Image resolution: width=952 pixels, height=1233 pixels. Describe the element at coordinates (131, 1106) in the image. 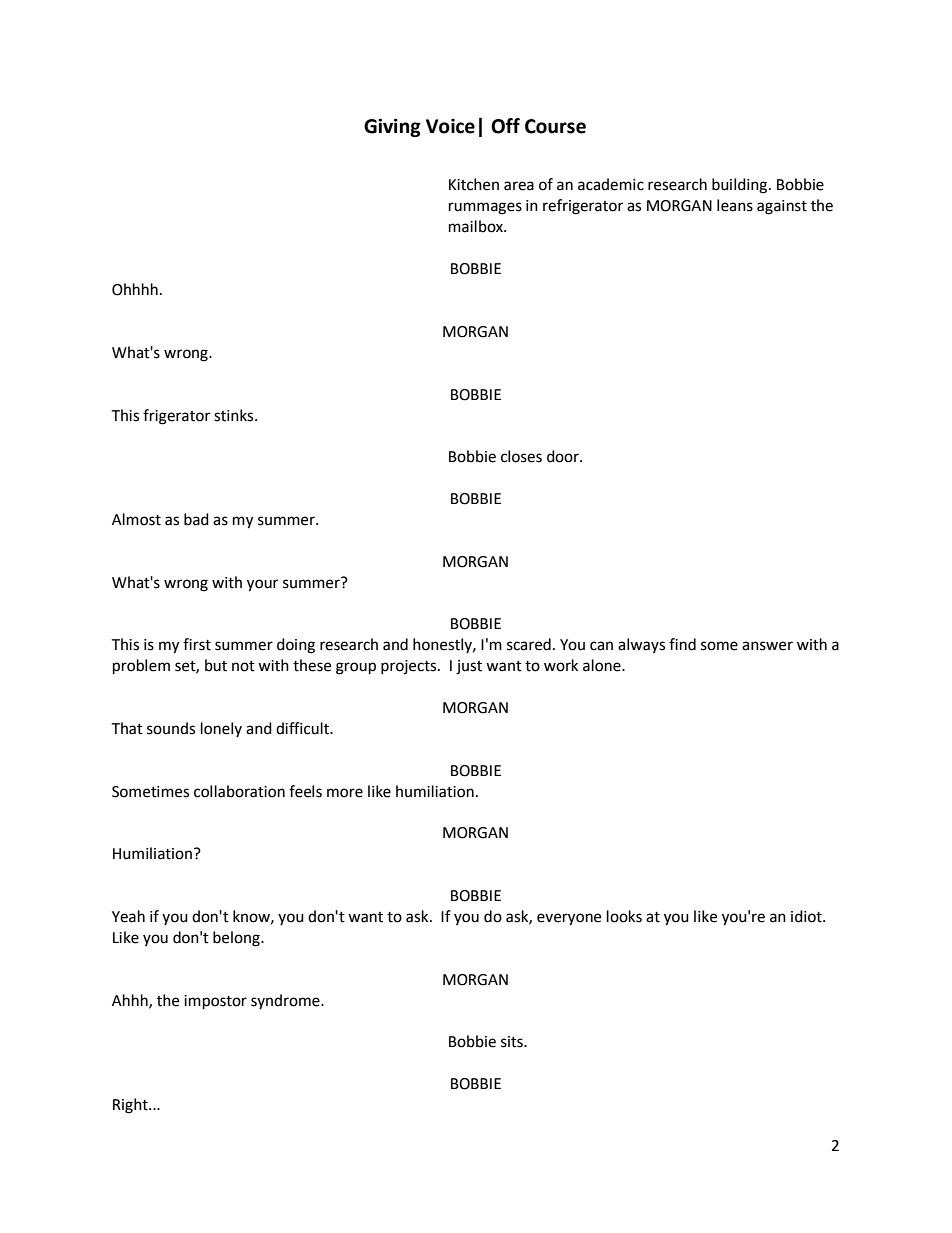

I see `Right` at that location.
